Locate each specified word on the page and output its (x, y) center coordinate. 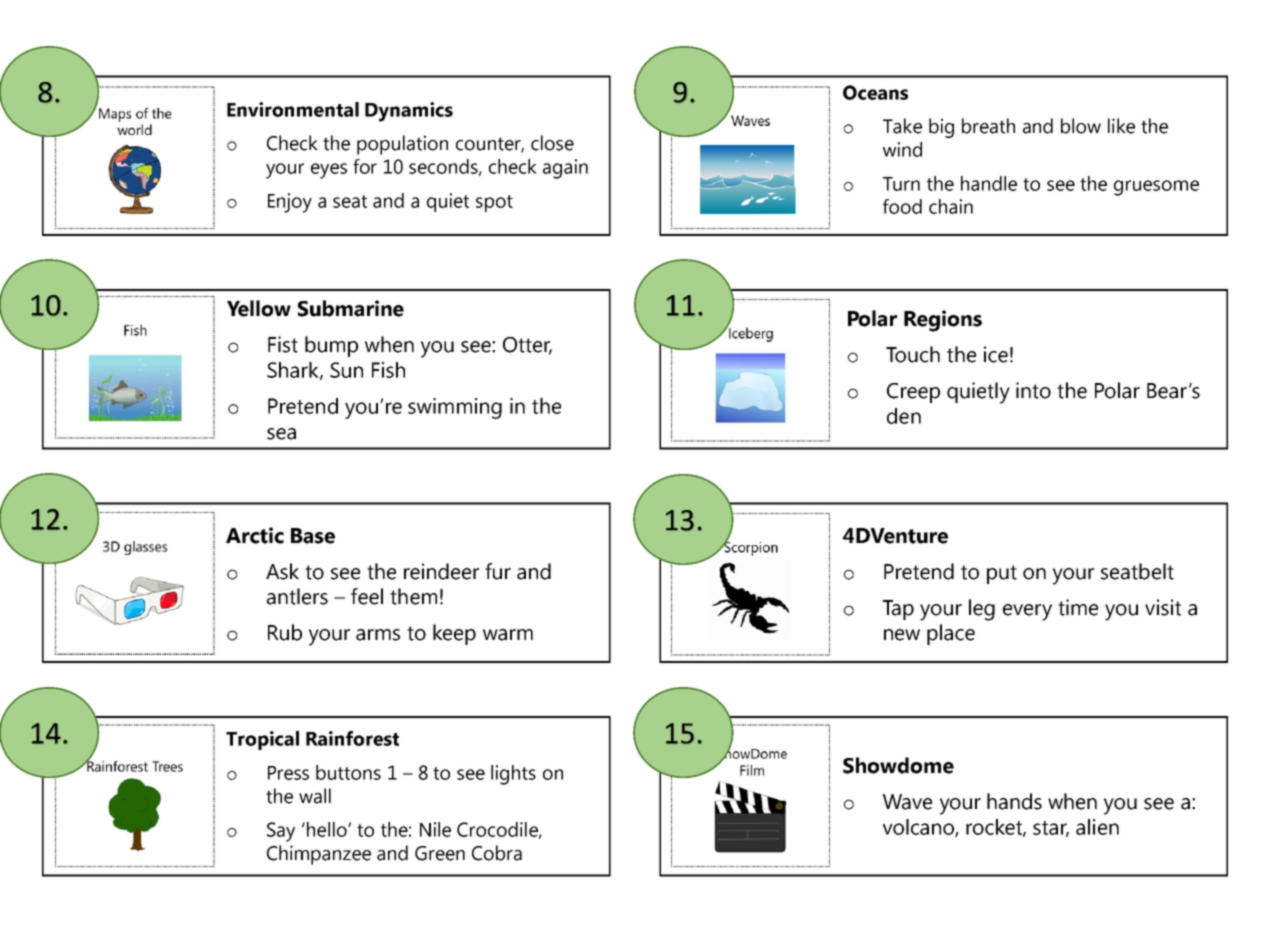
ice (996, 354)
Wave (907, 802)
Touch (913, 354)
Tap (898, 610)
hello (328, 829)
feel (367, 596)
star (1051, 829)
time (1078, 607)
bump (331, 346)
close (552, 143)
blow (1081, 126)
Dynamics (409, 112)
